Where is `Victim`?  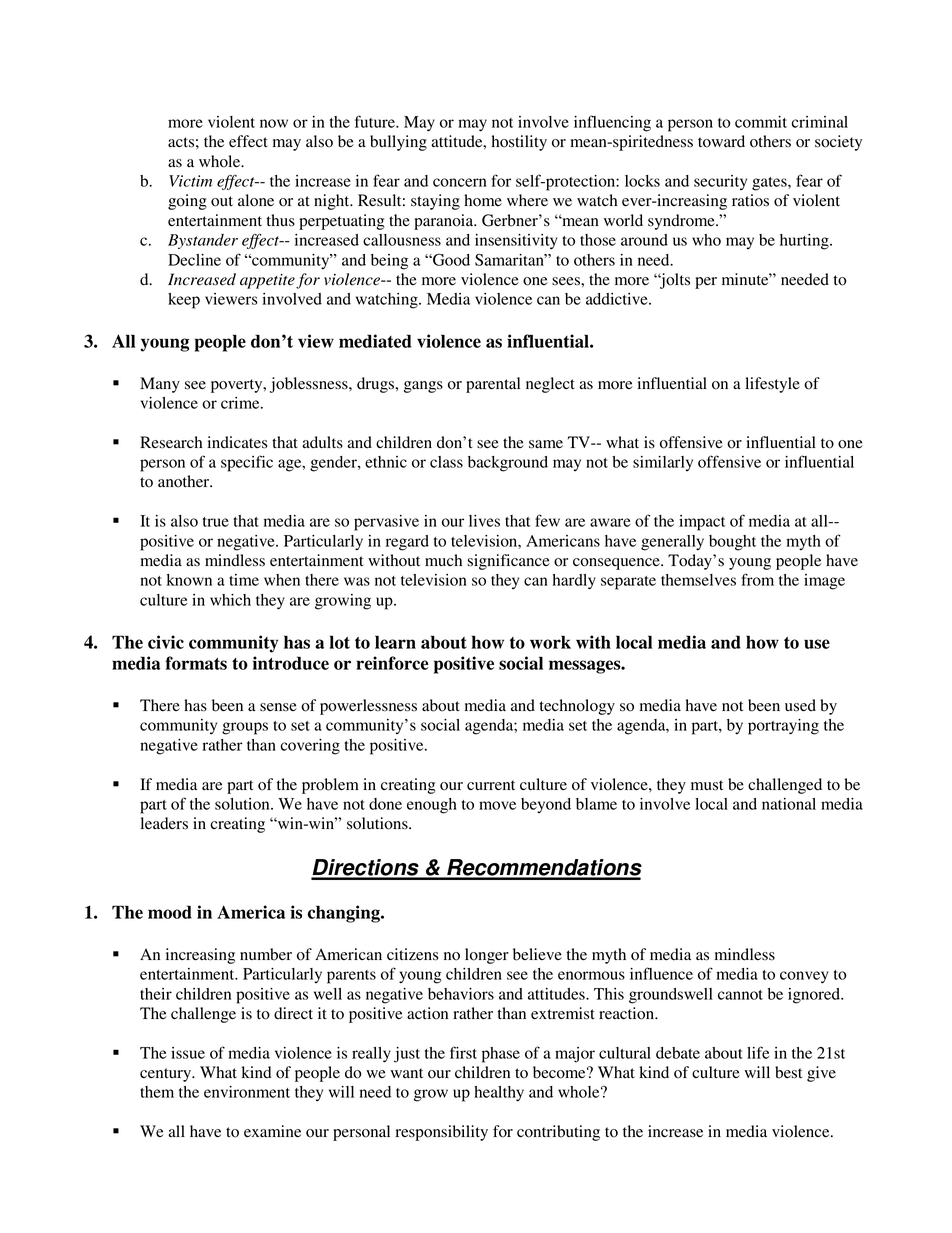 Victim is located at coordinates (190, 181).
